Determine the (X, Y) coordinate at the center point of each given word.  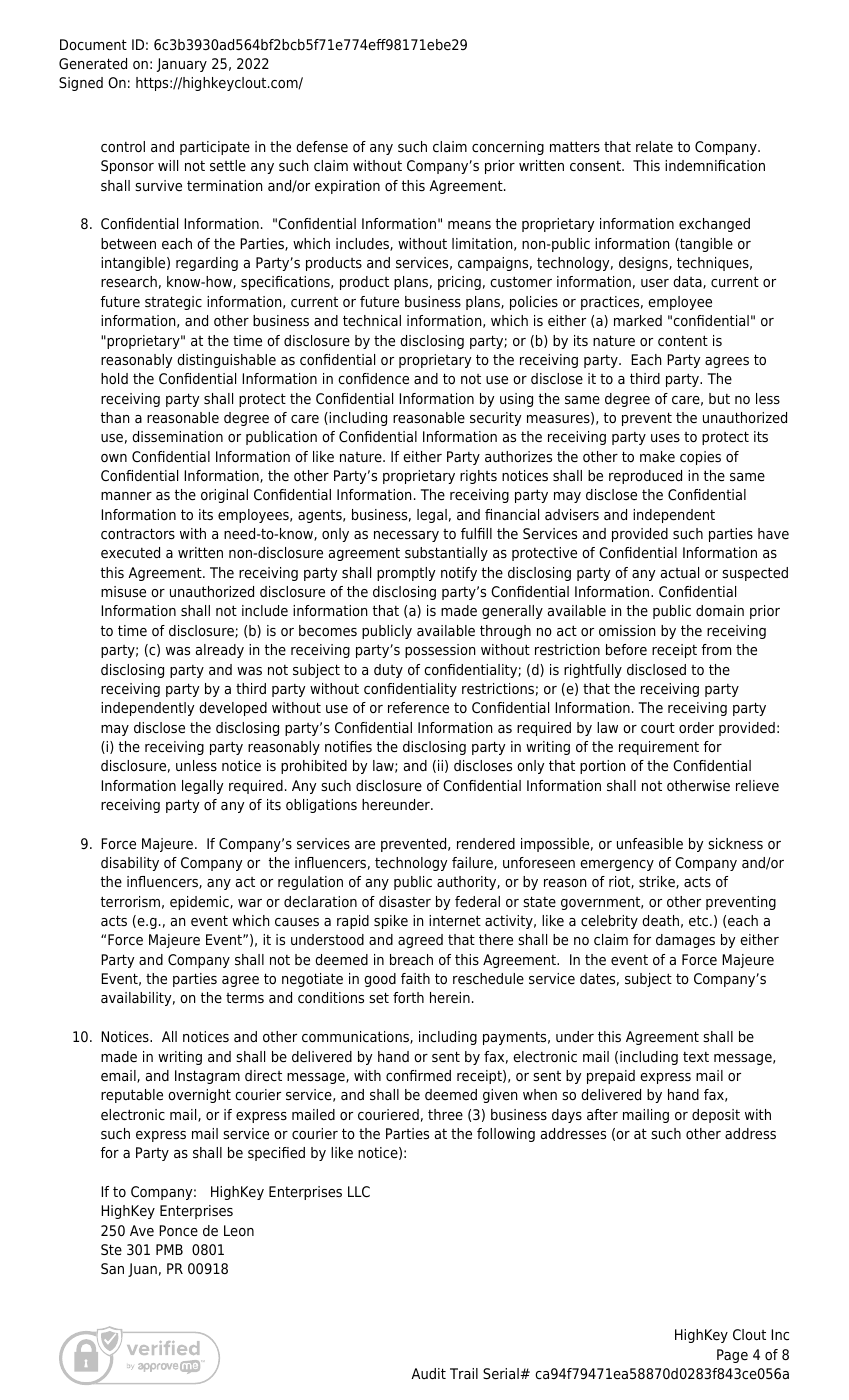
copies (700, 458)
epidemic (200, 903)
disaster (405, 902)
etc (700, 921)
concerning (508, 148)
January (182, 65)
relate (654, 147)
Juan (142, 1270)
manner (126, 496)
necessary (406, 536)
